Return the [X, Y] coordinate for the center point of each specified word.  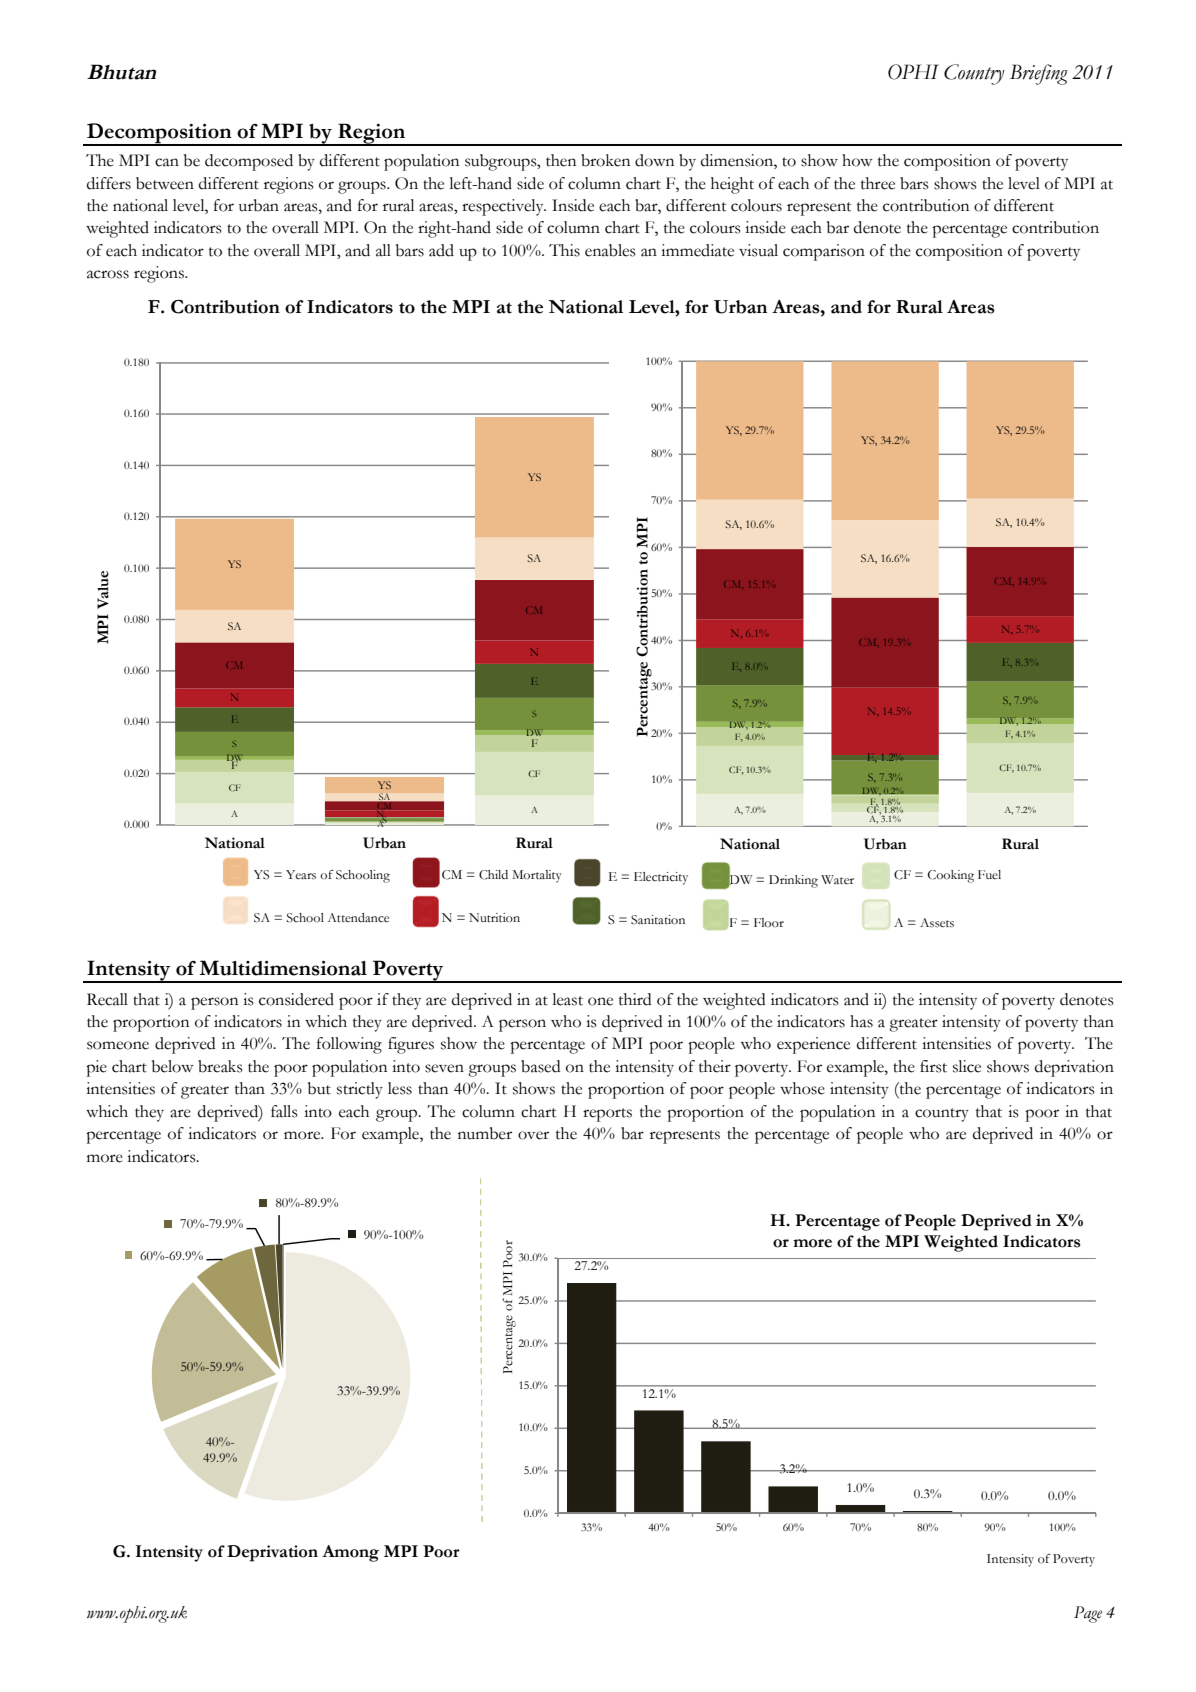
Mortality [537, 876]
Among [350, 1553]
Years [301, 875]
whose [802, 1088]
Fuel [989, 874]
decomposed [249, 162]
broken [605, 160]
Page [1088, 1614]
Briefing [1039, 74]
